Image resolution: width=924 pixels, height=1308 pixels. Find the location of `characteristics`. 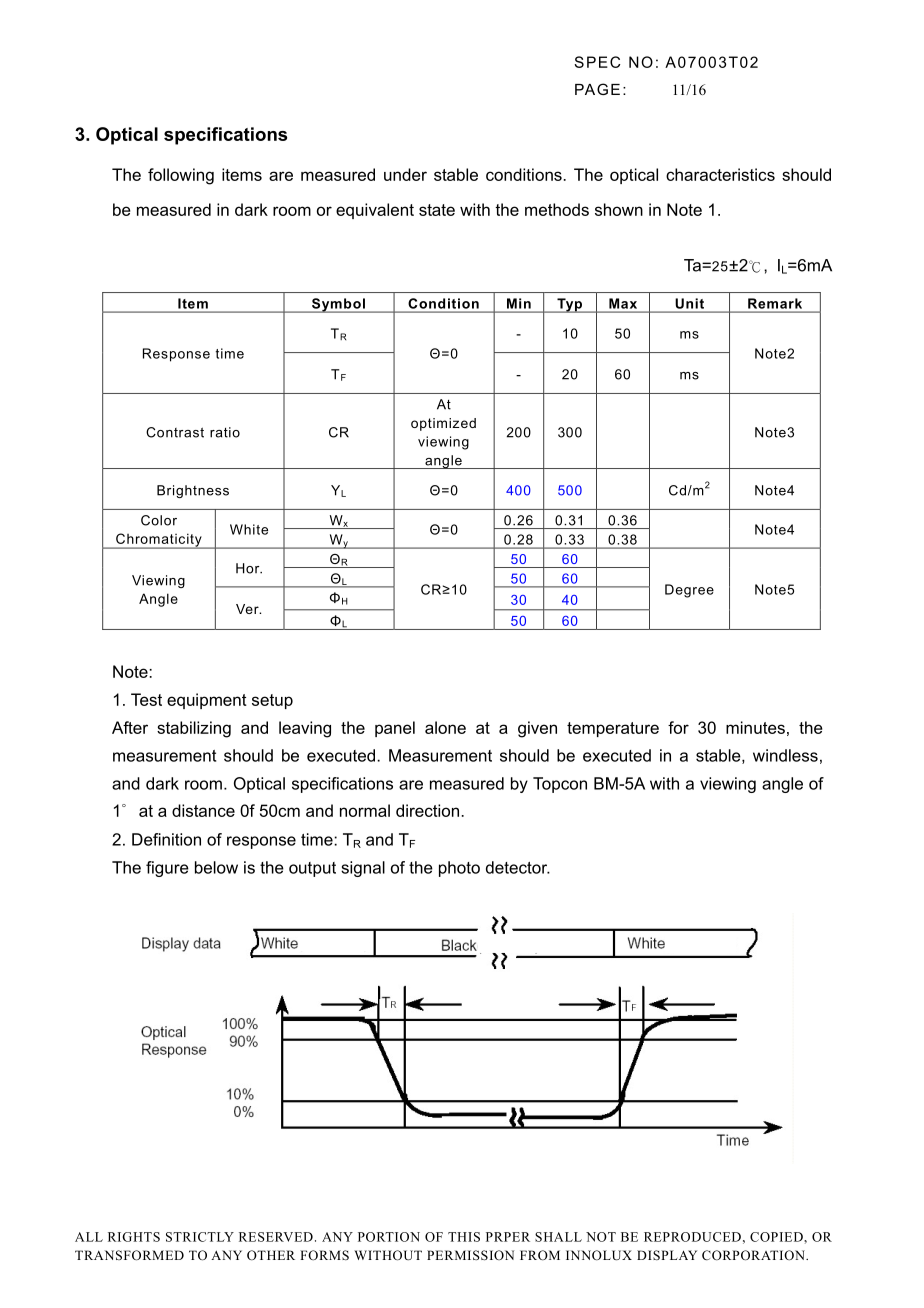

characteristics is located at coordinates (720, 174).
